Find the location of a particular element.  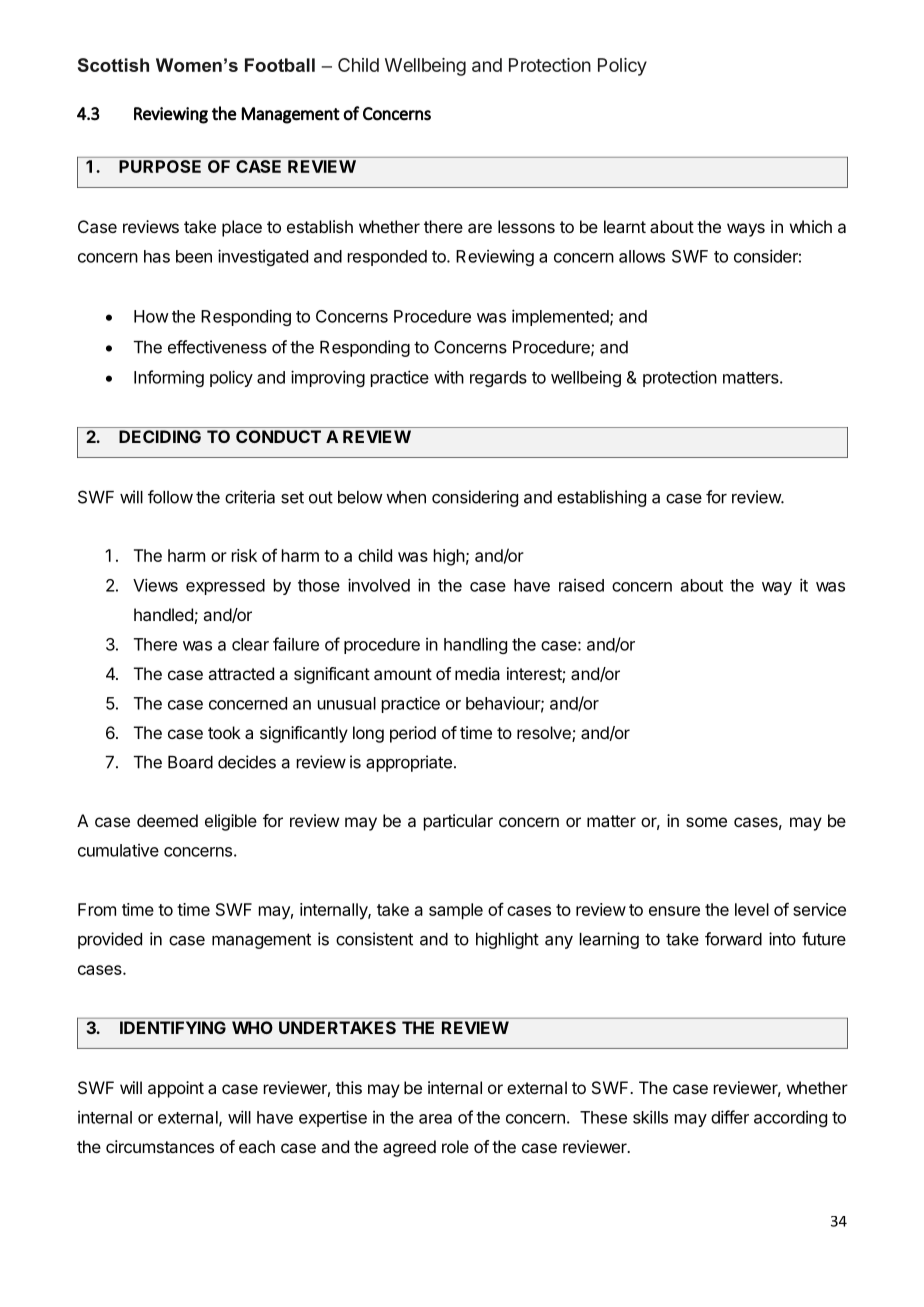

area is located at coordinates (435, 1119).
